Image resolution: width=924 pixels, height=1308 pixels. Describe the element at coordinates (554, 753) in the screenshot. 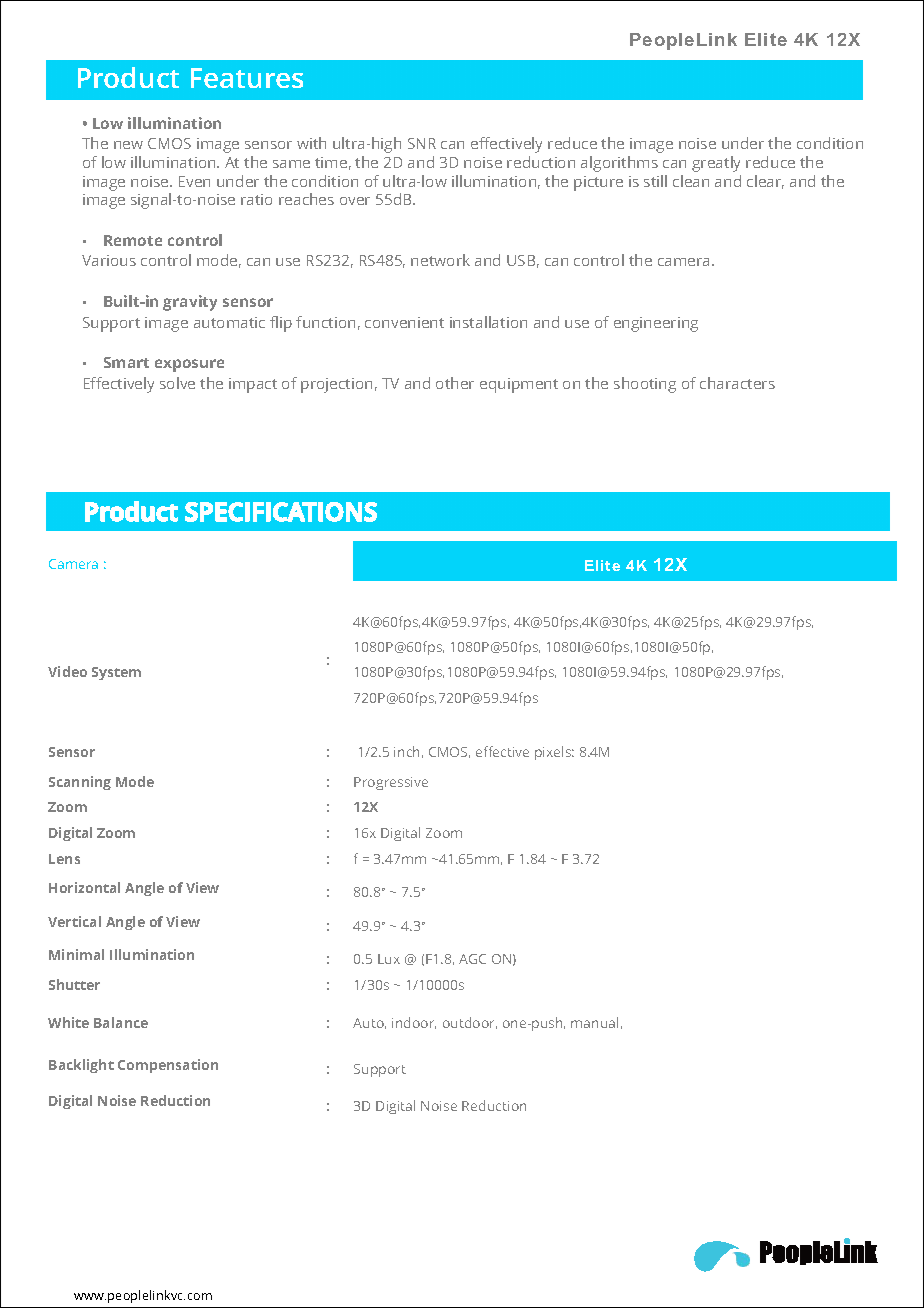

I see `pixels` at that location.
